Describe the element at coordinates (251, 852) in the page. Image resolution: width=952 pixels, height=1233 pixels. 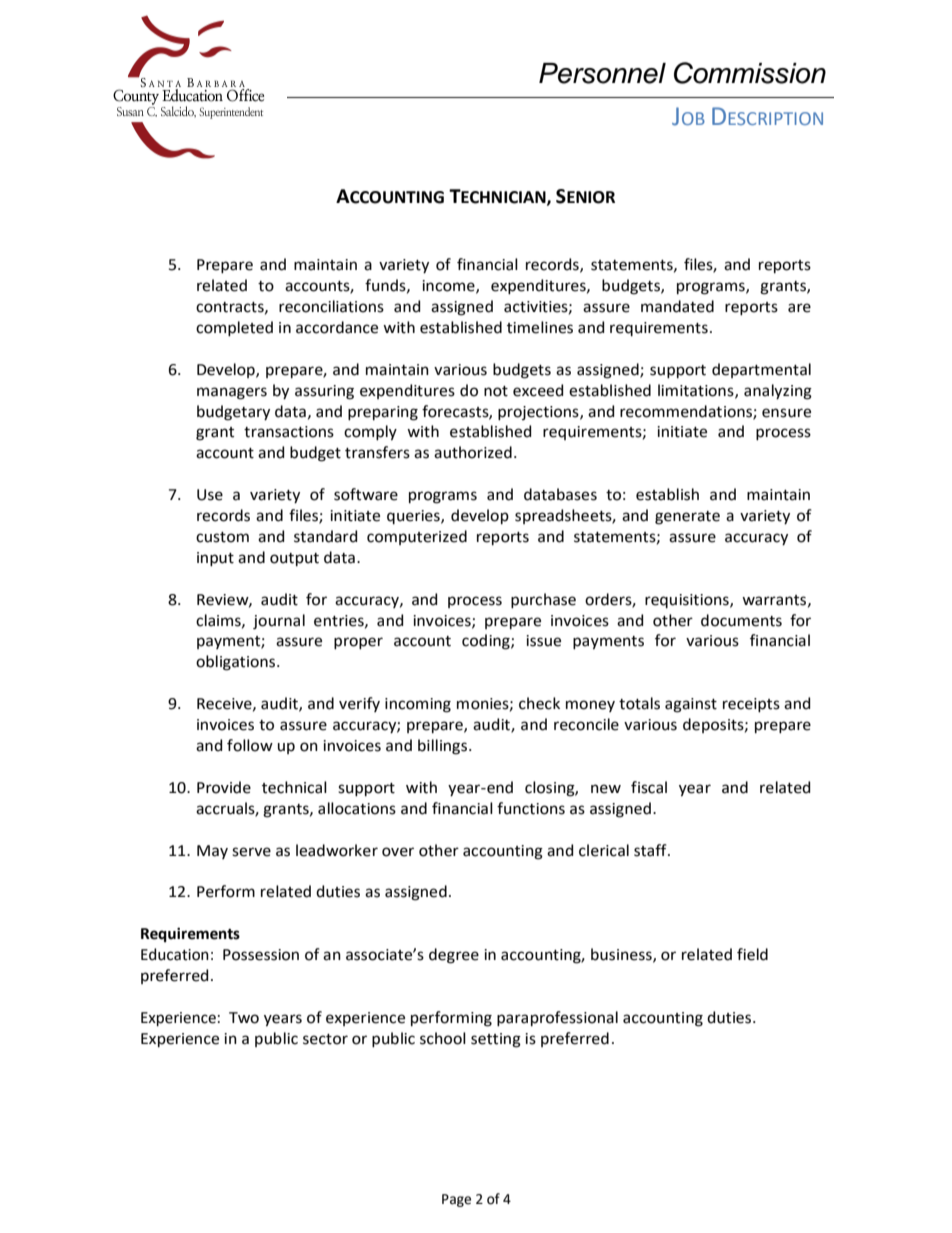
I see `serve` at that location.
